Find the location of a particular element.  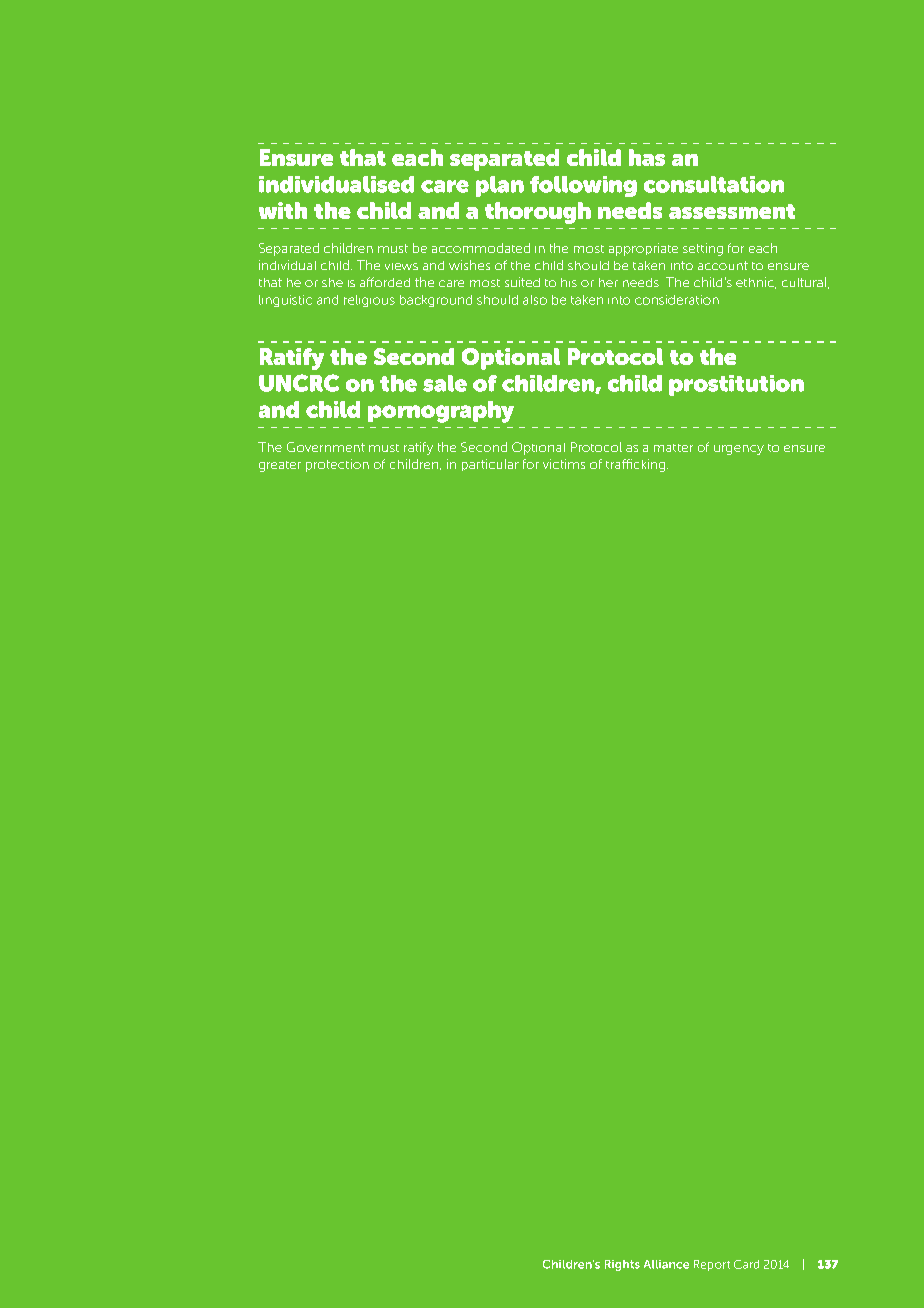

urgency is located at coordinates (739, 450).
